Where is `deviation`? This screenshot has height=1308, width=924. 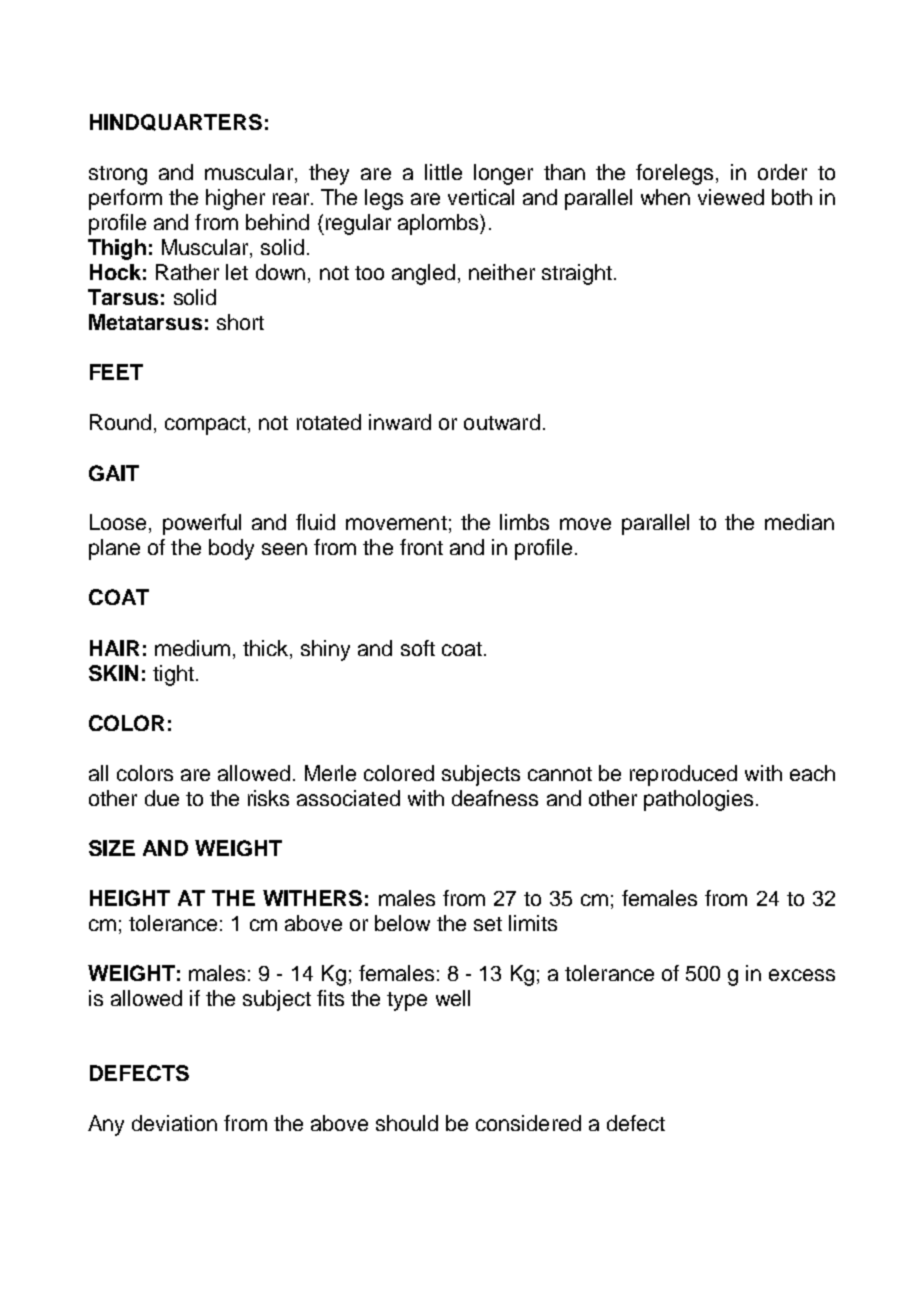
deviation is located at coordinates (174, 1123).
